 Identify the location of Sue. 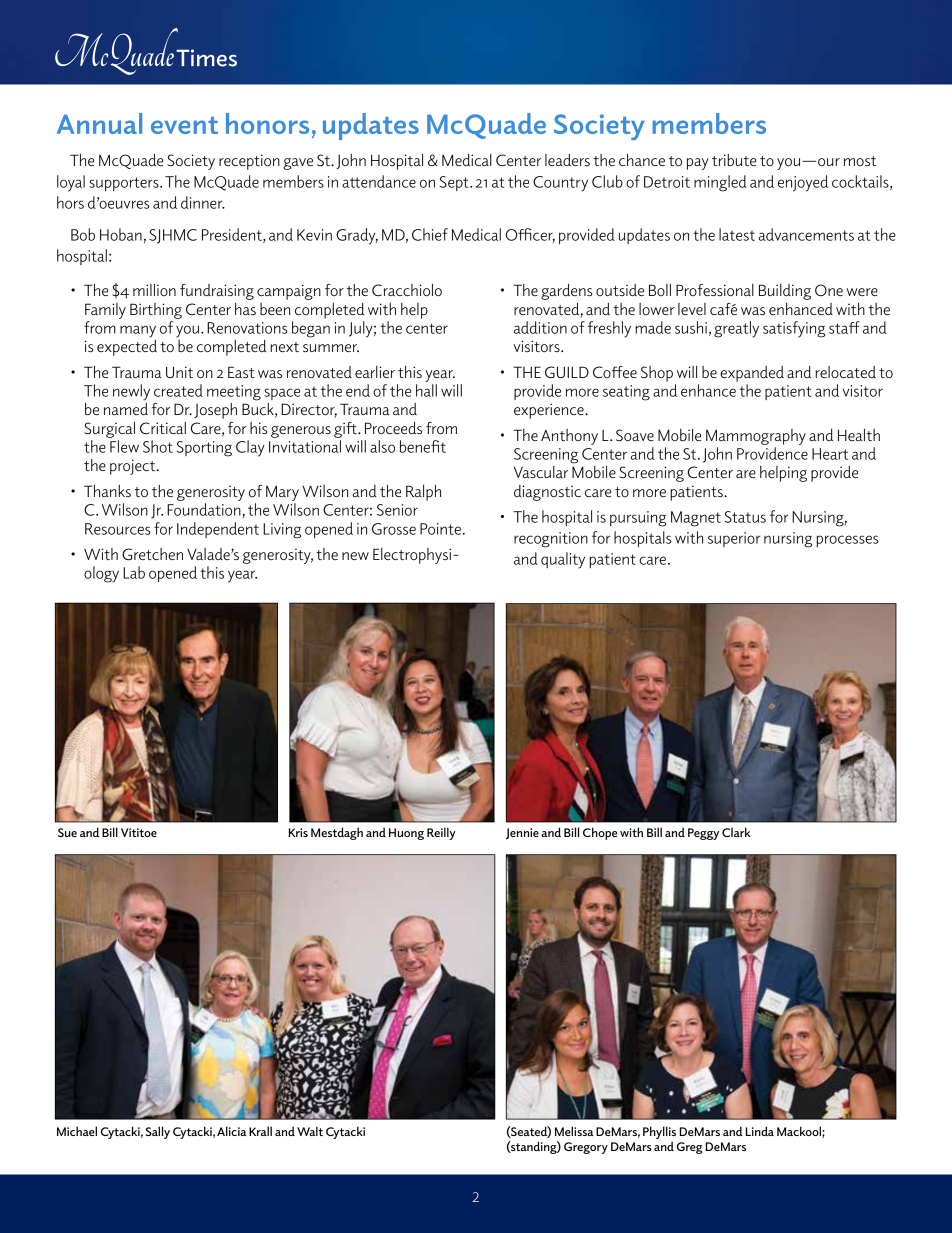
(67, 832).
